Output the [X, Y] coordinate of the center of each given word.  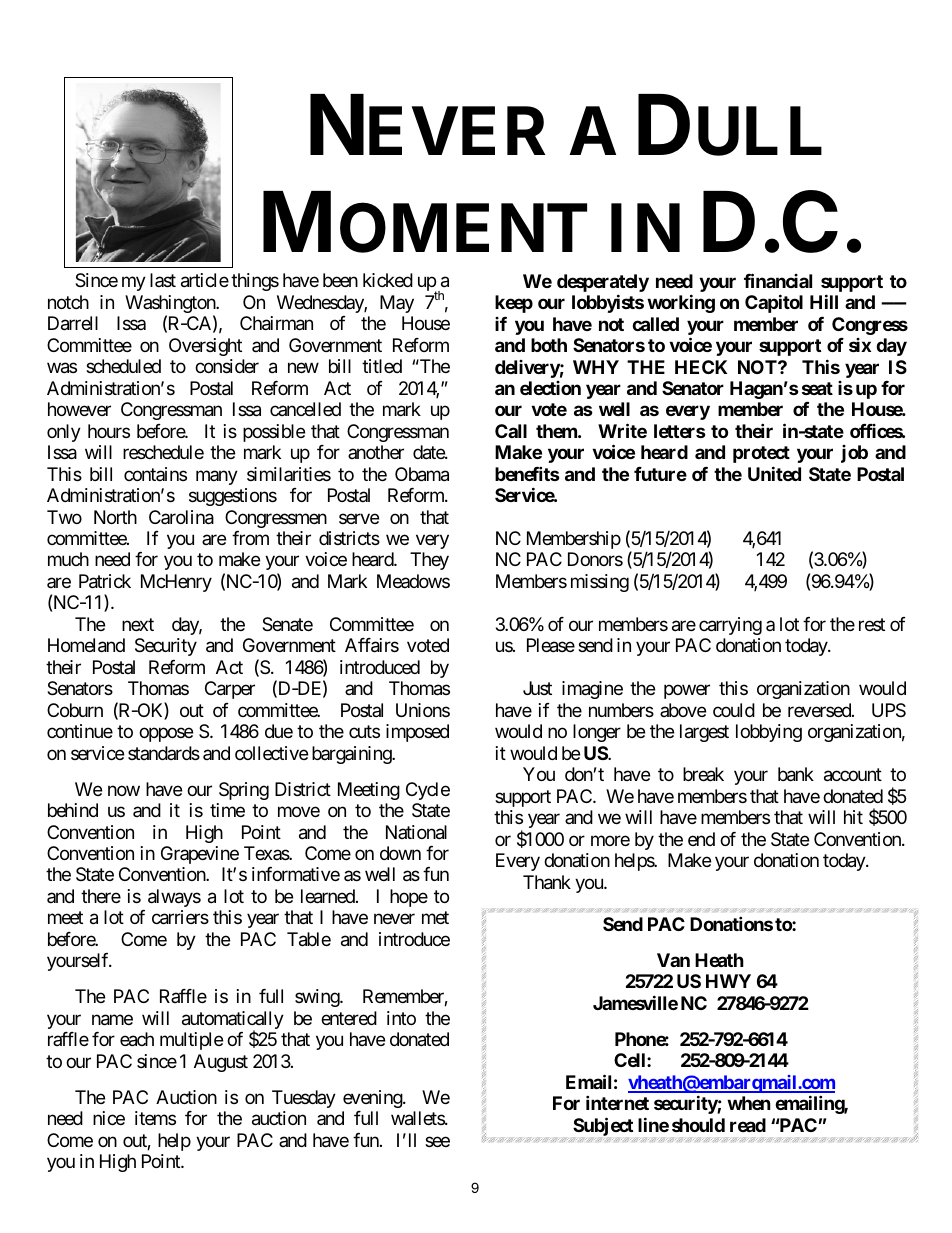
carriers [180, 917]
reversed [820, 710]
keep [514, 304]
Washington [171, 305]
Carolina [181, 517]
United [774, 473]
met [435, 918]
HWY [728, 981]
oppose [166, 735]
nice [109, 1118]
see [437, 1141]
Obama [422, 474]
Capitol [774, 303]
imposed [417, 733]
